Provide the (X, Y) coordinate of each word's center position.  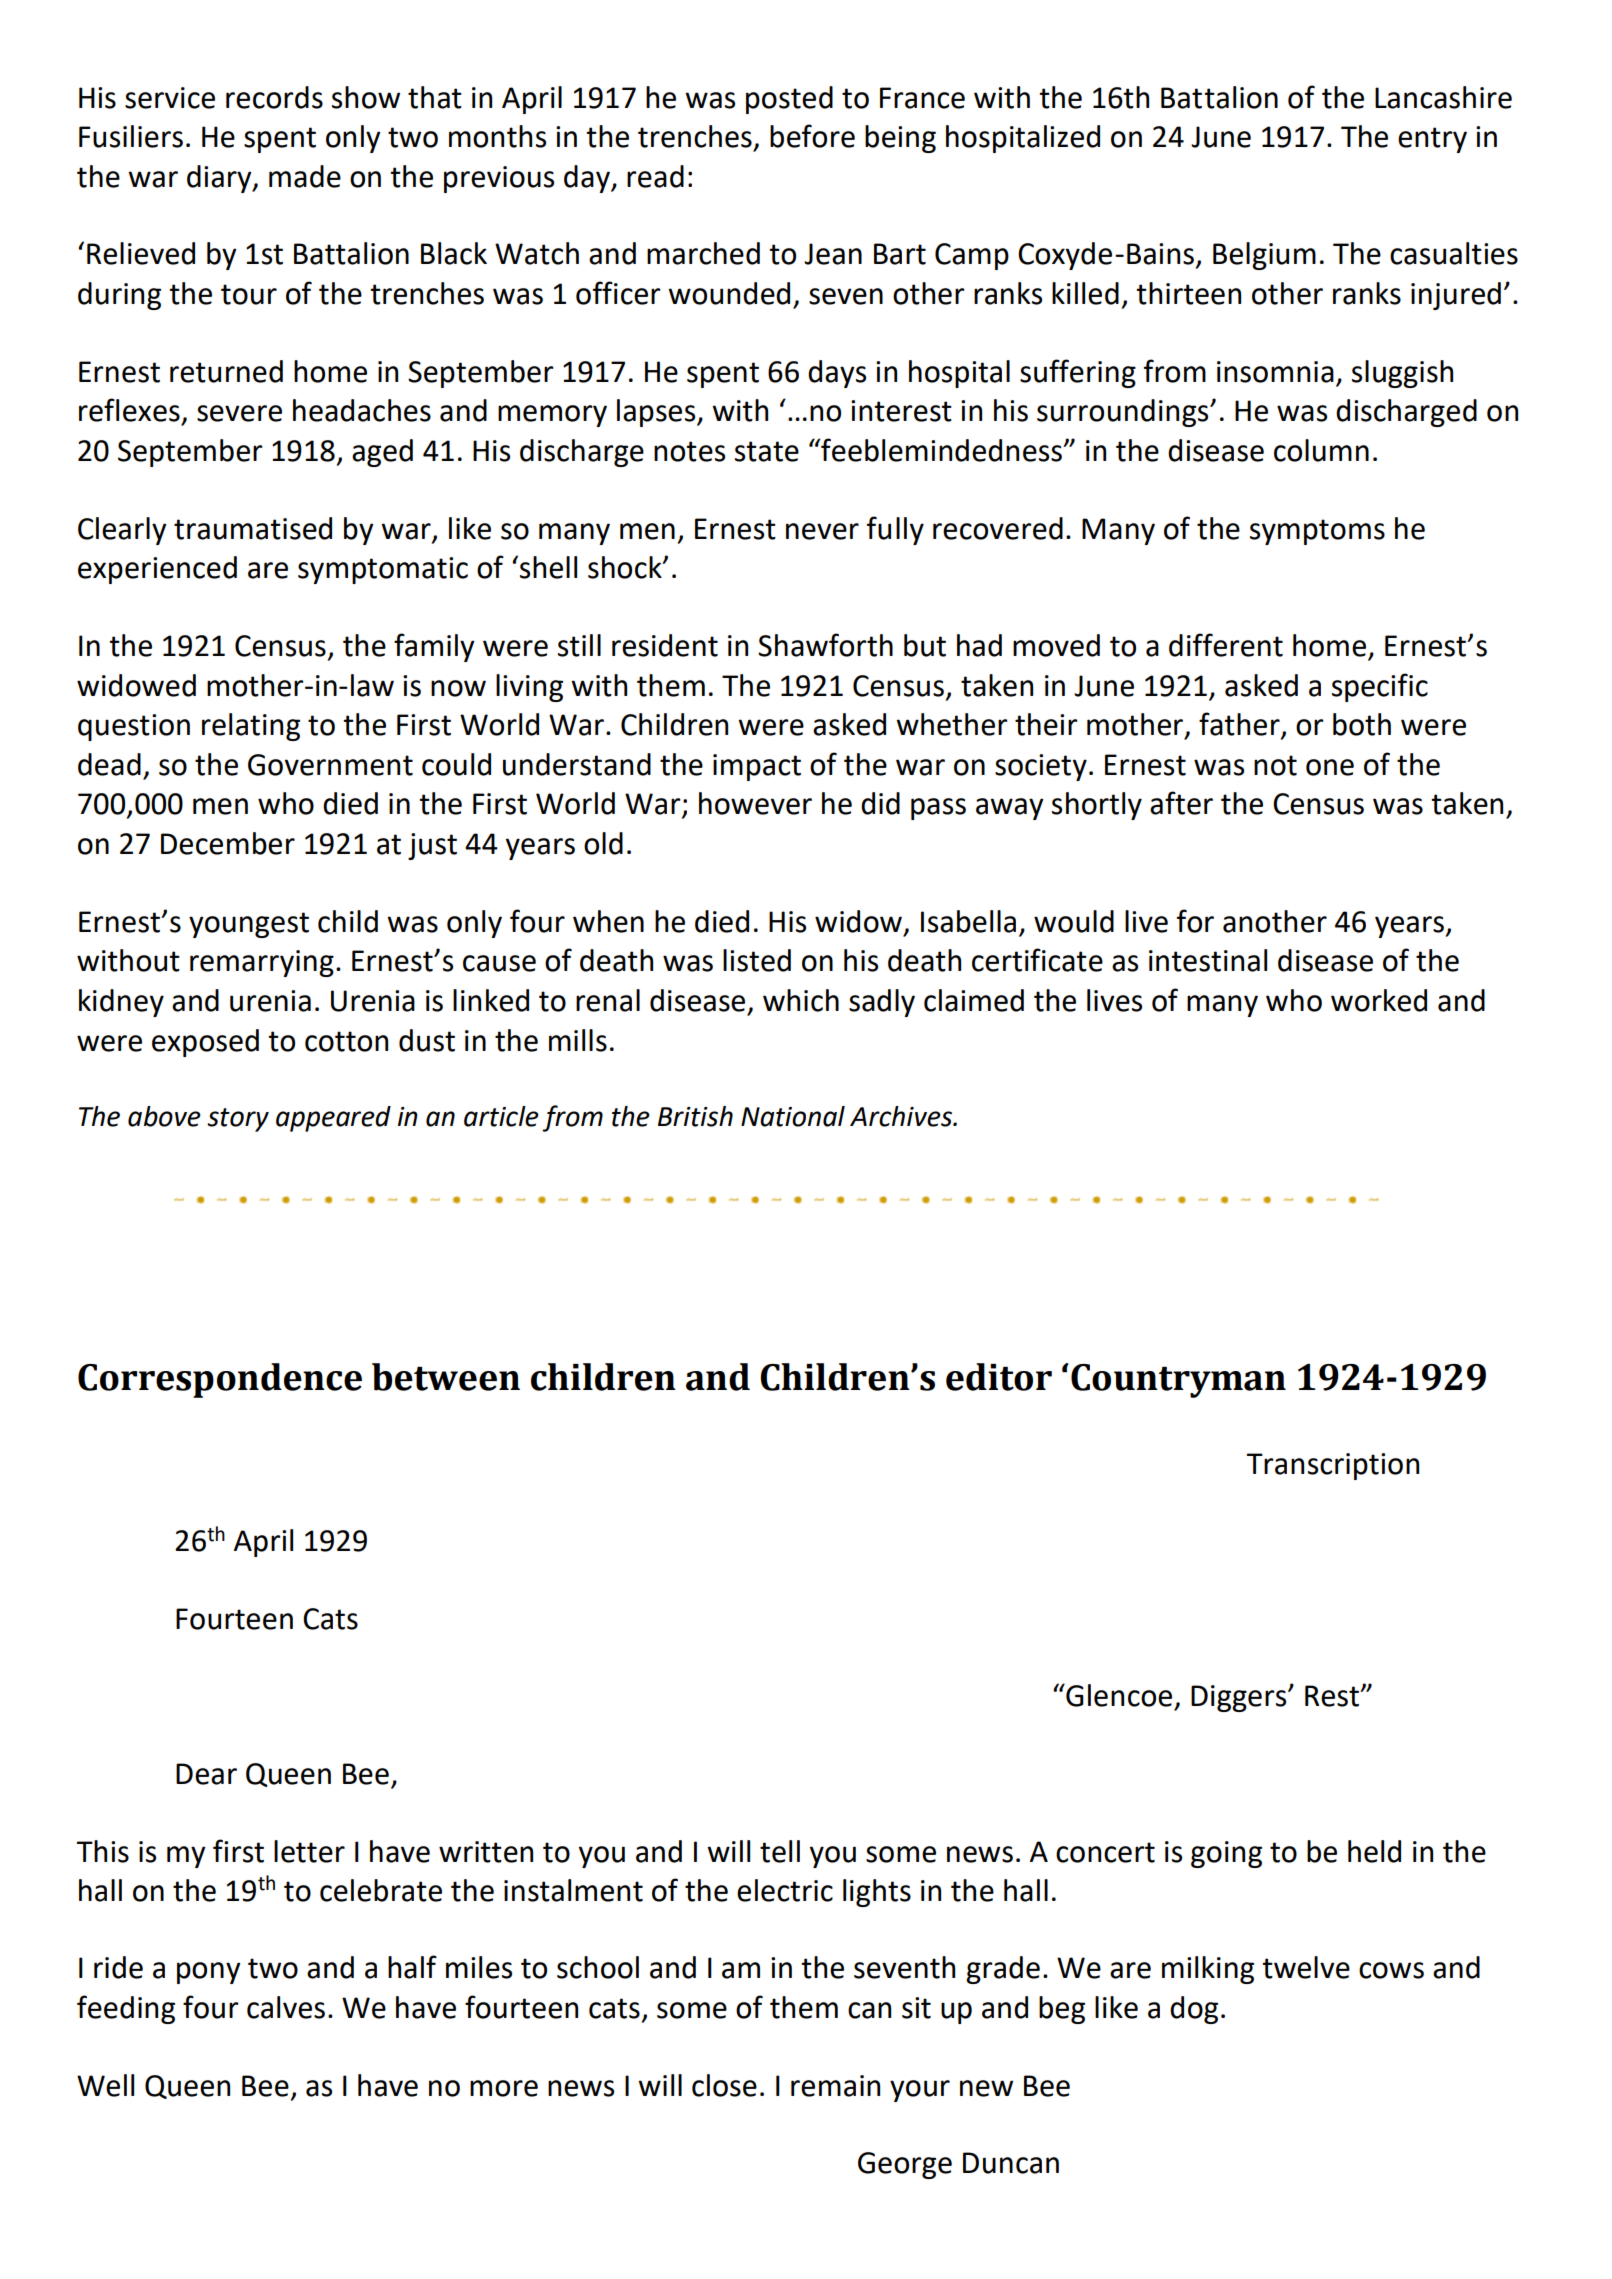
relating (251, 727)
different (1226, 645)
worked (1379, 1000)
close (724, 2085)
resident (665, 645)
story (238, 1120)
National (793, 1116)
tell (780, 1851)
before (812, 136)
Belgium (1264, 256)
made (305, 176)
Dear (206, 1774)
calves (286, 2007)
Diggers (1240, 1698)
